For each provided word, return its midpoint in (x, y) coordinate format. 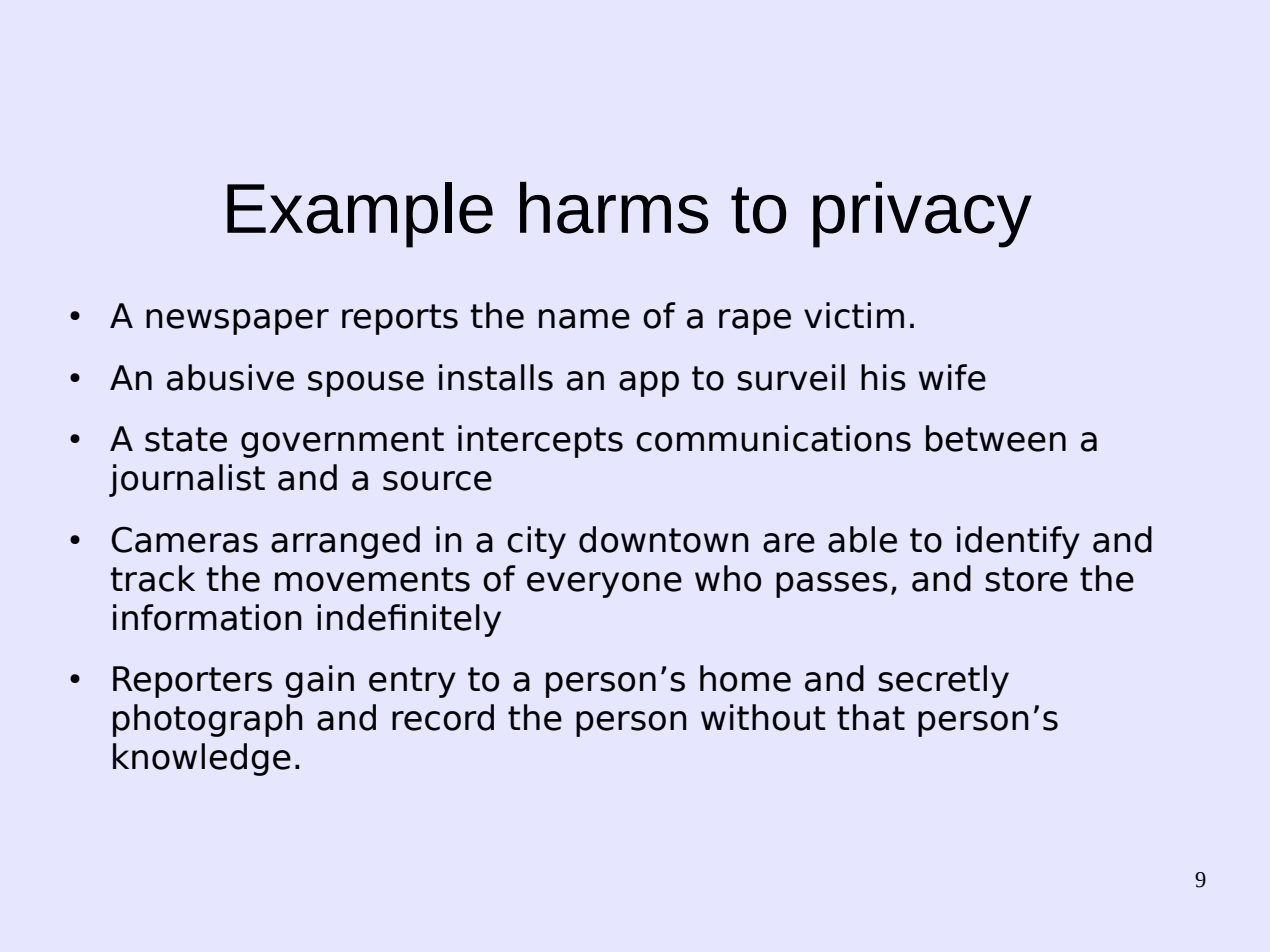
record (443, 717)
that (871, 717)
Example (360, 215)
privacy (922, 214)
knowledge (202, 759)
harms (614, 207)
